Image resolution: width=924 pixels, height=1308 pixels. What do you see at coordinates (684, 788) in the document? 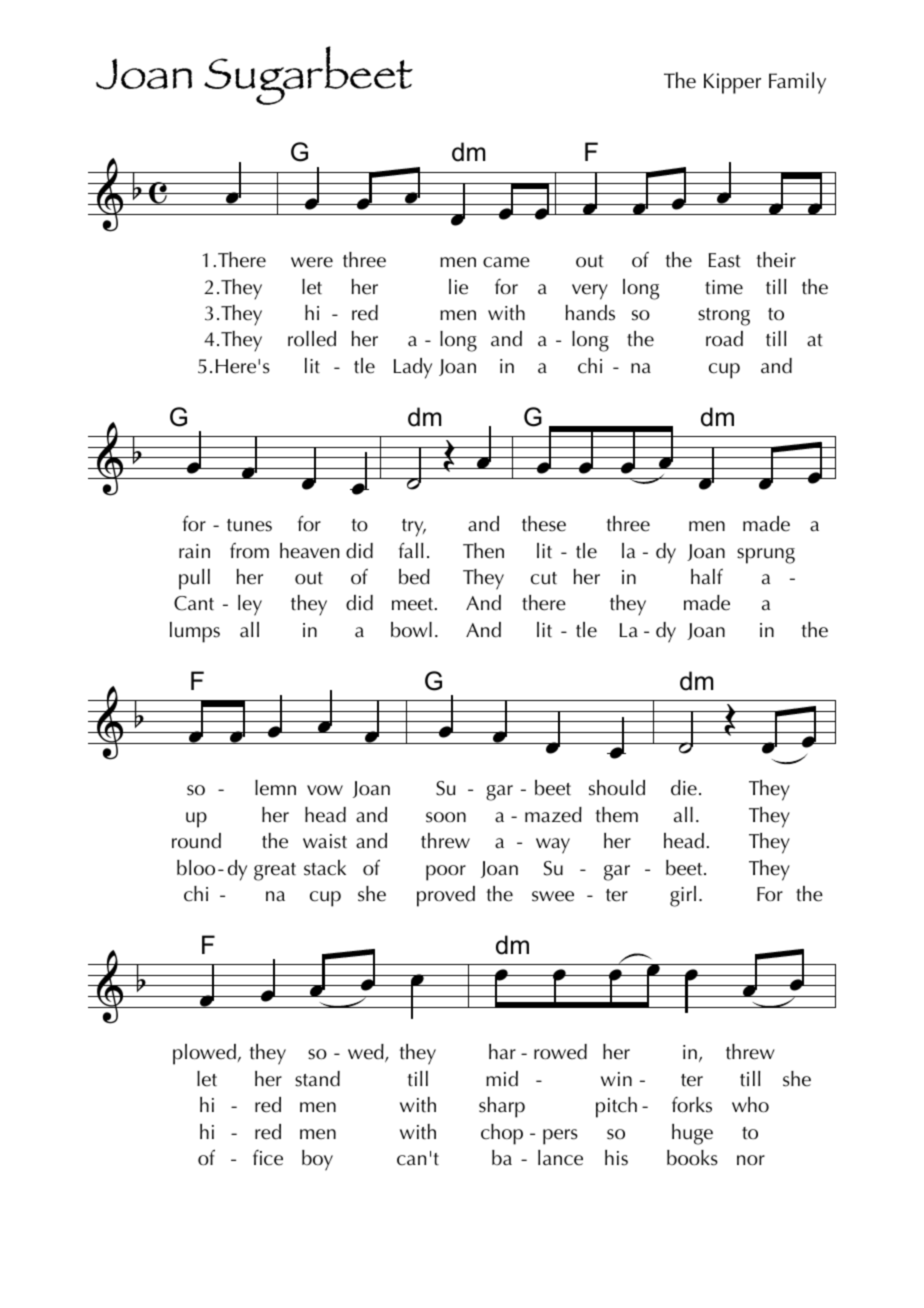
I see `die` at bounding box center [684, 788].
